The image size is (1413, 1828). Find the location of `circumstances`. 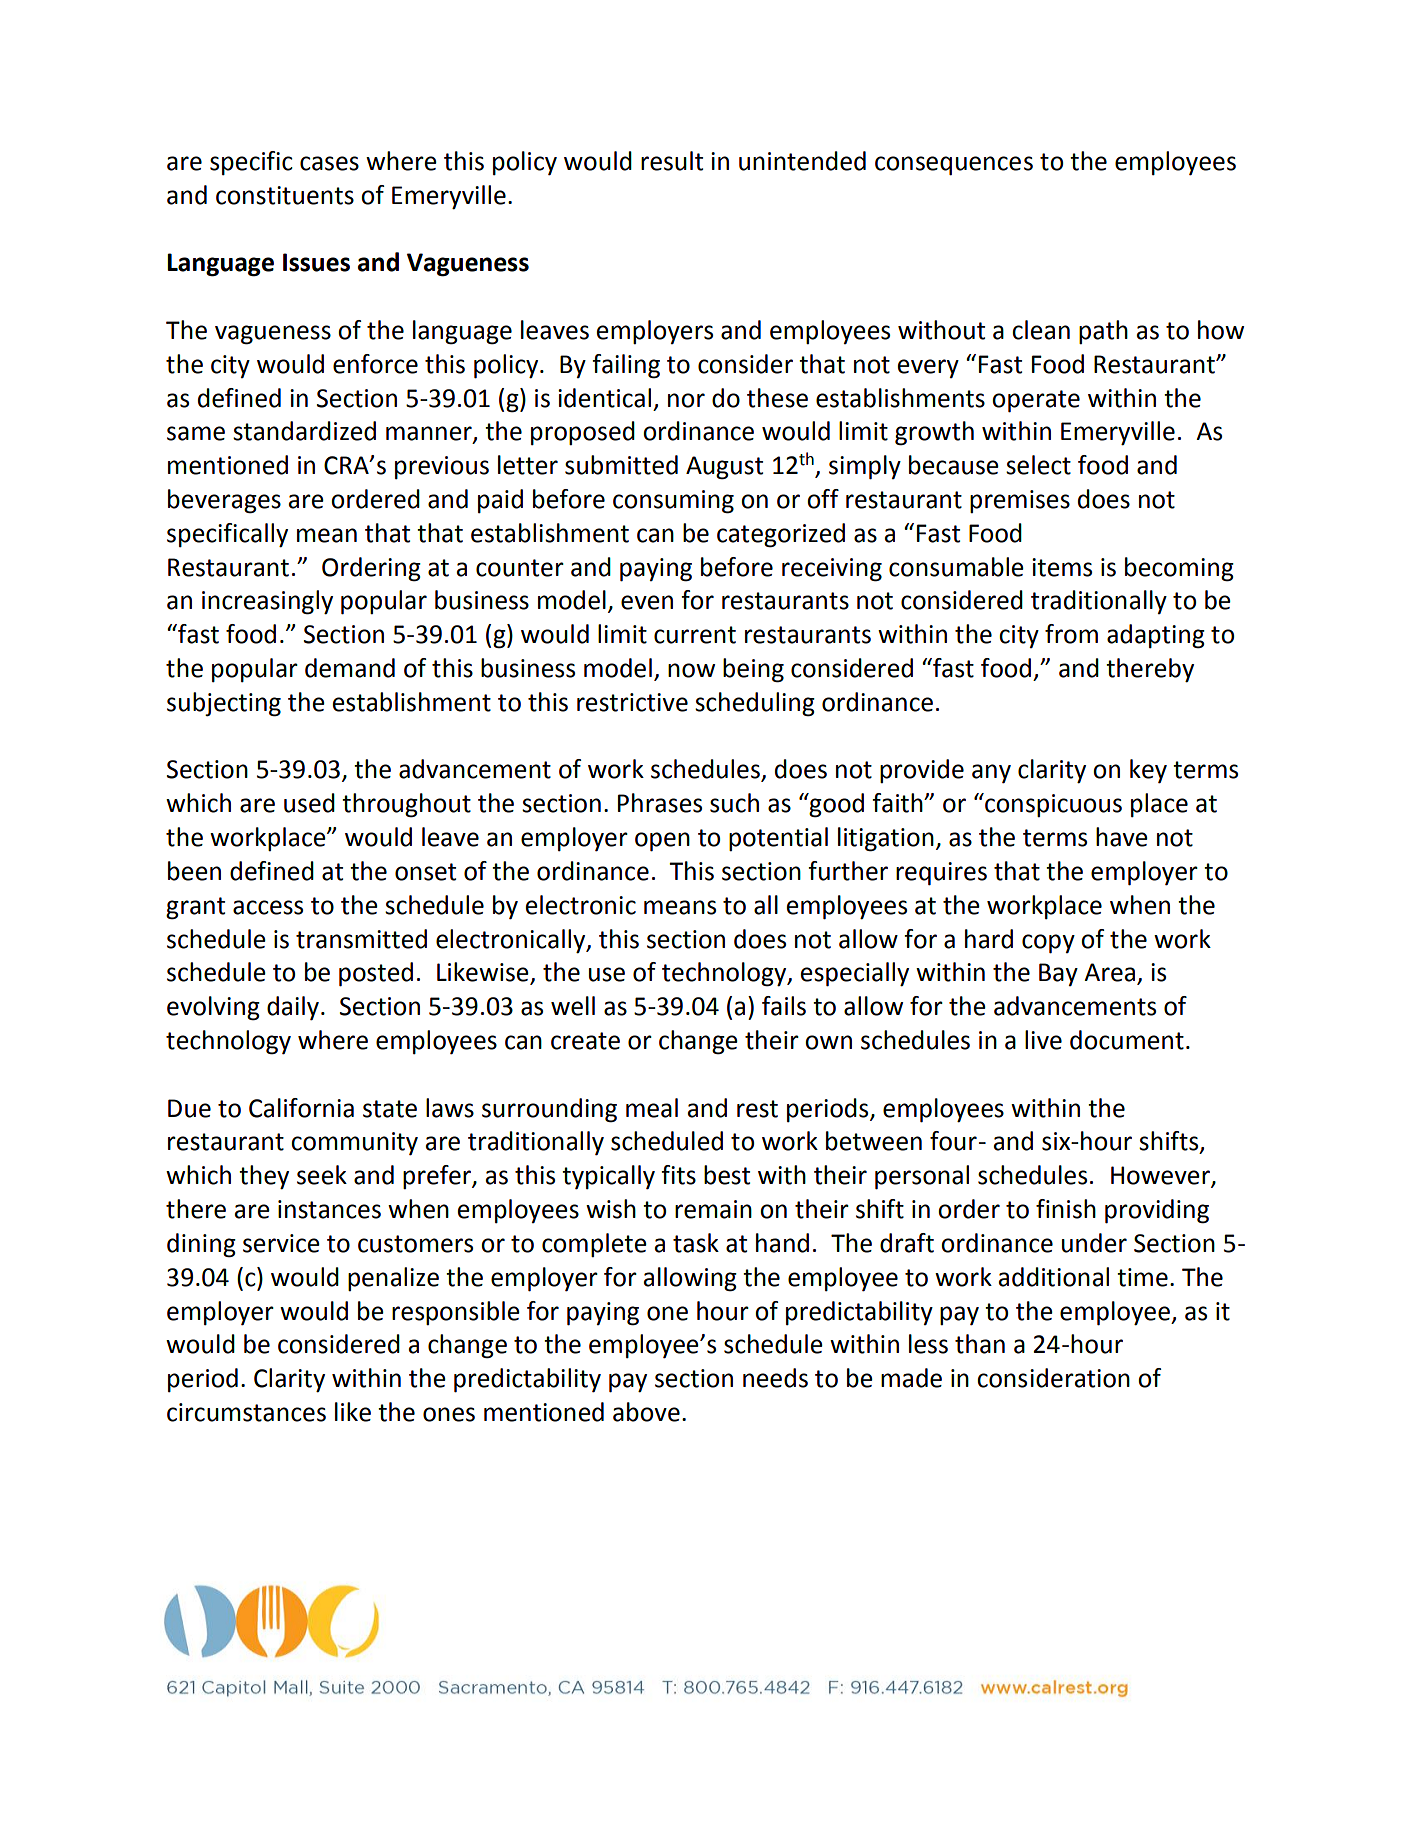

circumstances is located at coordinates (246, 1412).
